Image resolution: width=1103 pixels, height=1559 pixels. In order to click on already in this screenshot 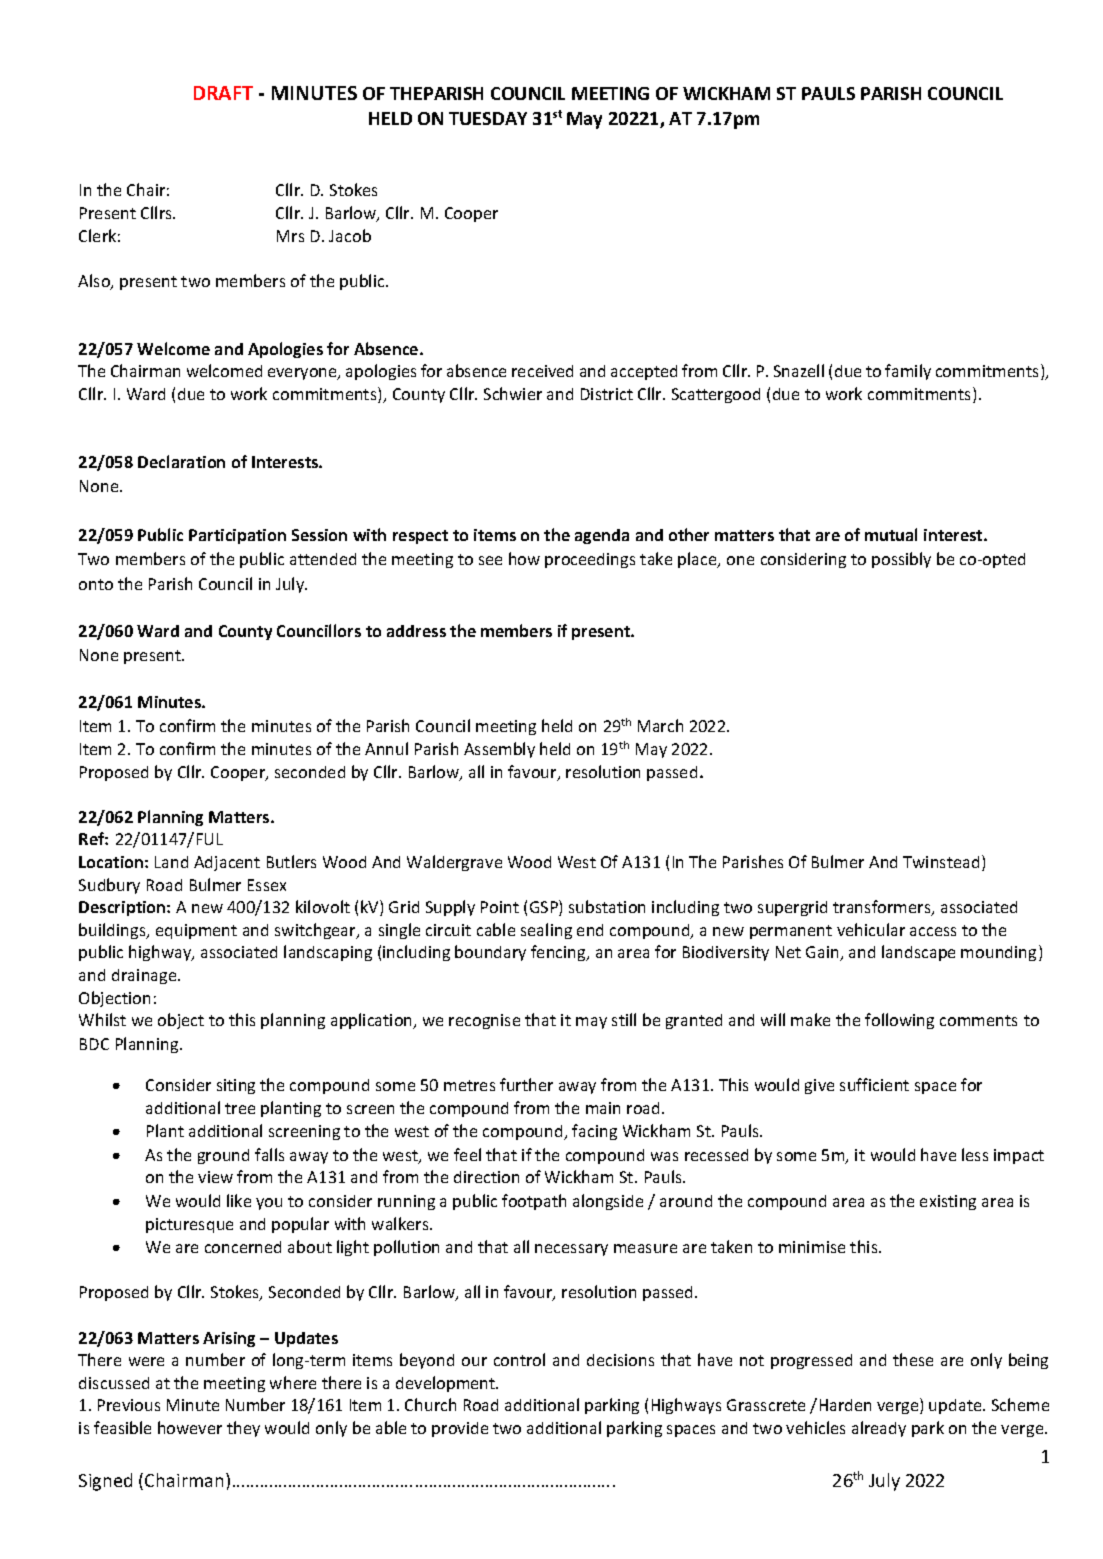, I will do `click(879, 1429)`.
